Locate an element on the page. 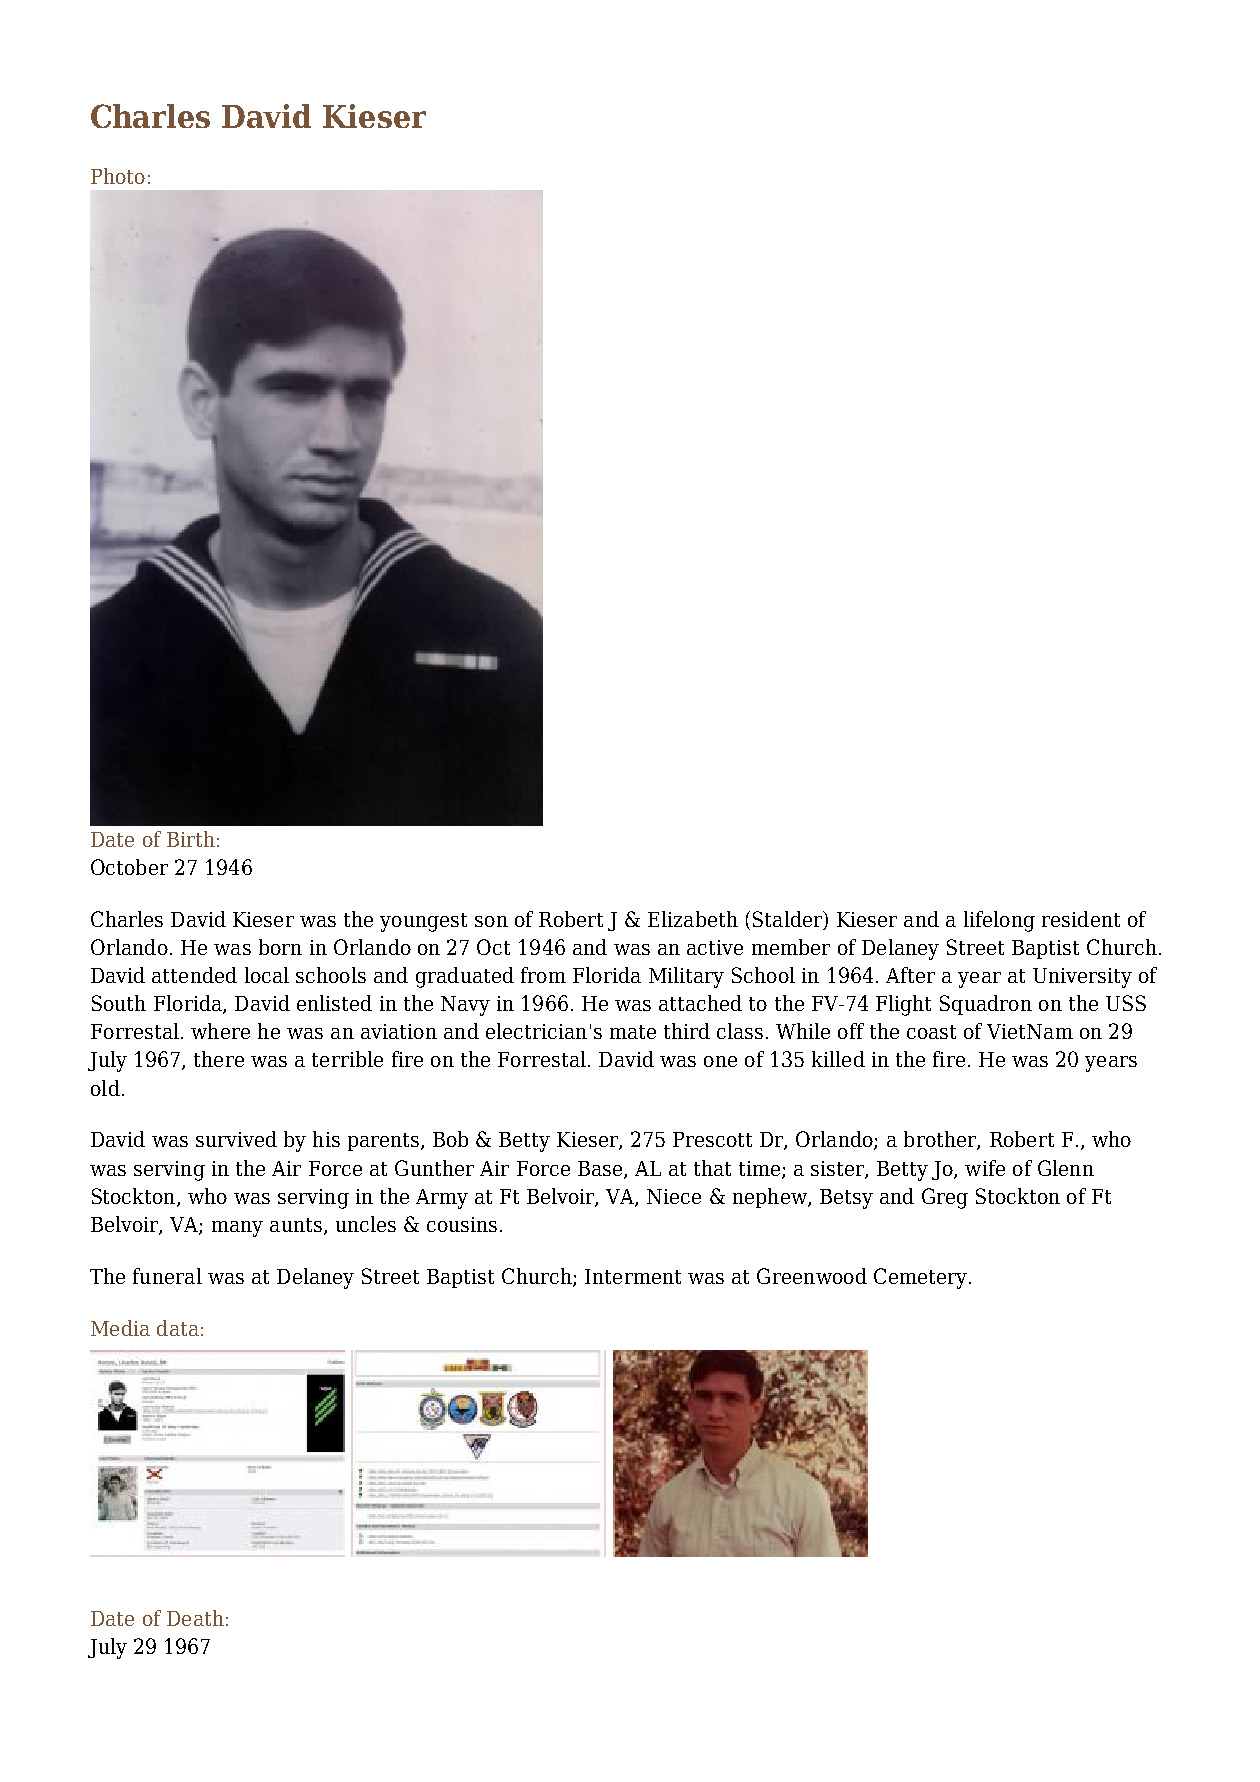 The image size is (1260, 1782). resident is located at coordinates (1081, 919).
